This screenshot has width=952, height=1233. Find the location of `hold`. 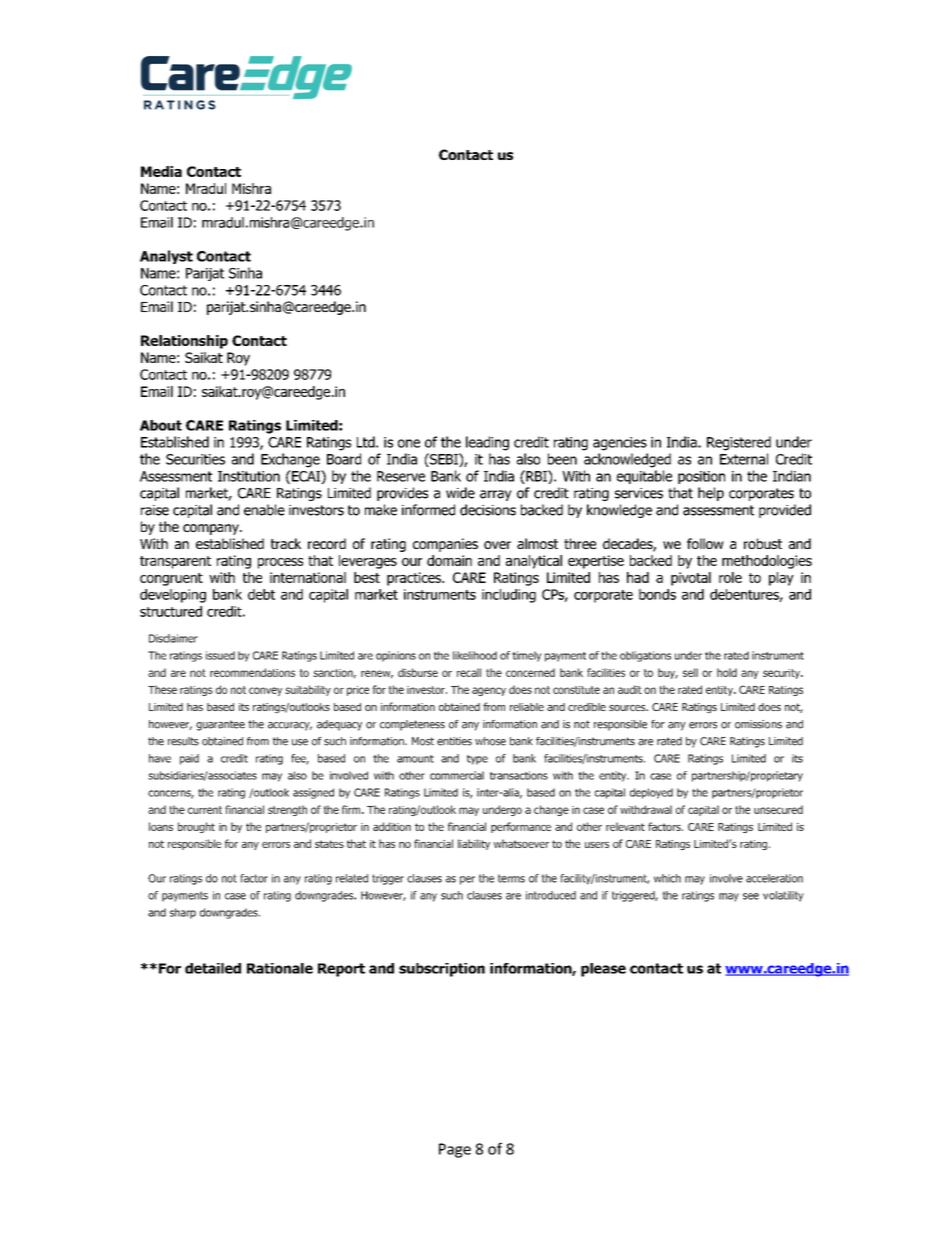

hold is located at coordinates (727, 672).
